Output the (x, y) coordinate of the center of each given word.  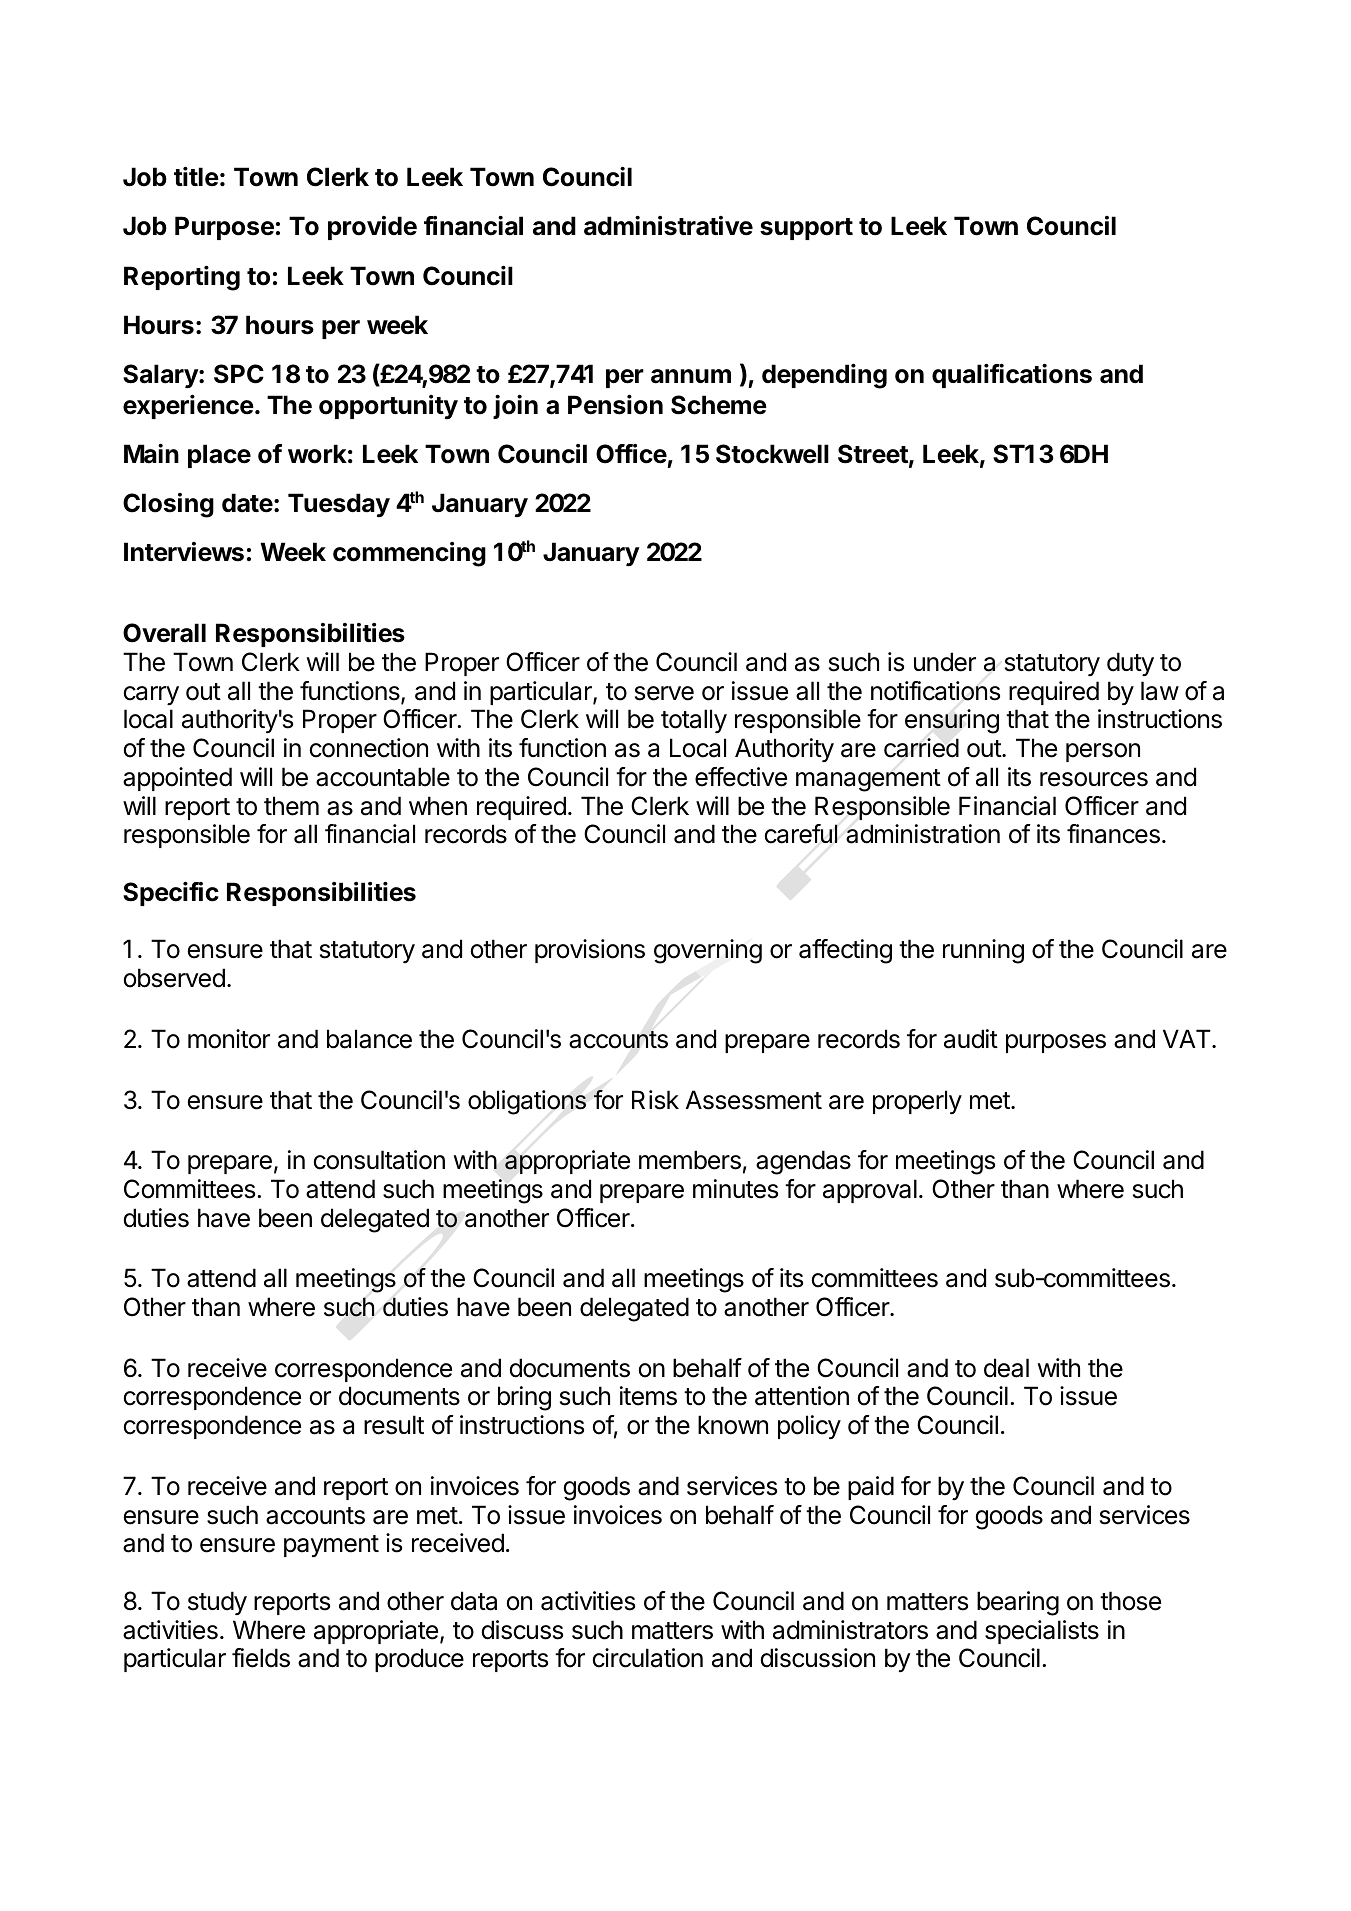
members (690, 1160)
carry (151, 695)
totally (694, 721)
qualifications (1012, 376)
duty (1130, 664)
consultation (379, 1160)
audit (971, 1039)
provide (372, 228)
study (217, 1603)
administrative (668, 226)
